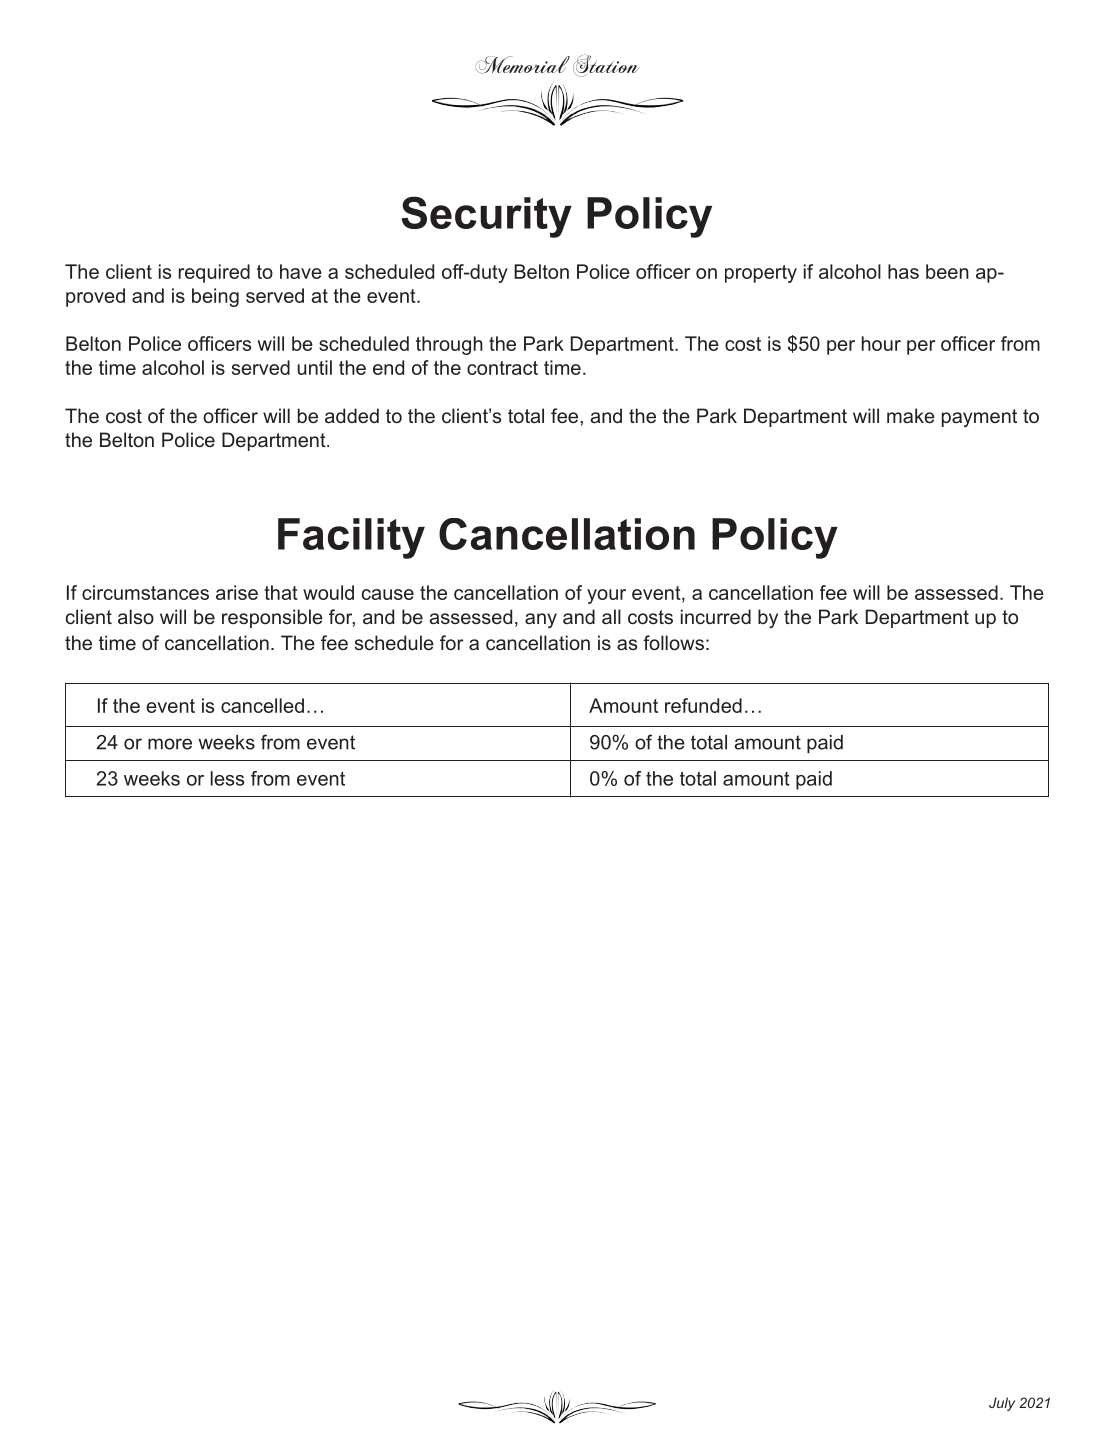 This document has width=1114, height=1442. Describe the element at coordinates (606, 66) in the document. I see `Station` at that location.
